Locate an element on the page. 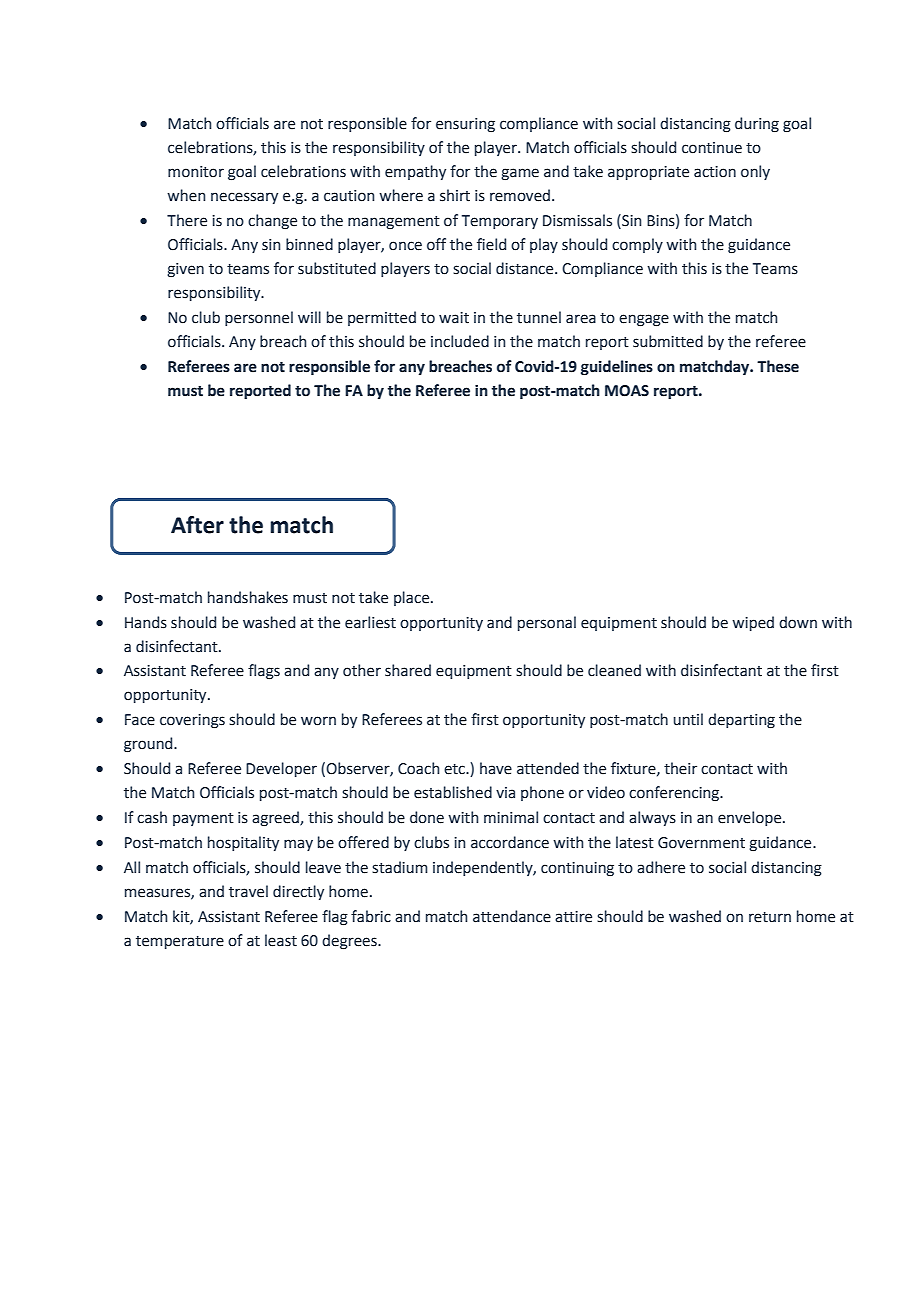 Image resolution: width=924 pixels, height=1308 pixels. After is located at coordinates (197, 525).
